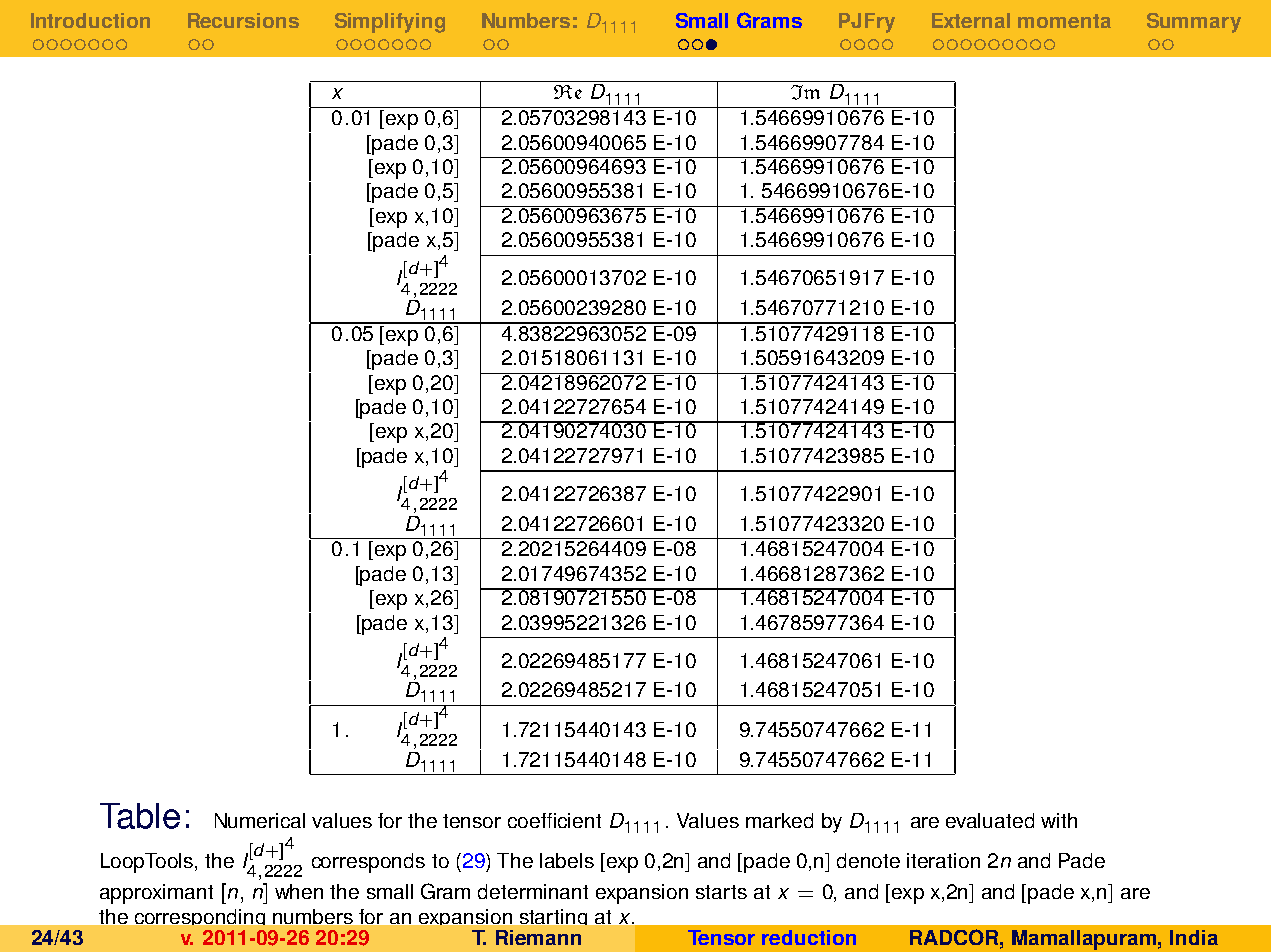  I want to click on Introduction, so click(90, 20).
